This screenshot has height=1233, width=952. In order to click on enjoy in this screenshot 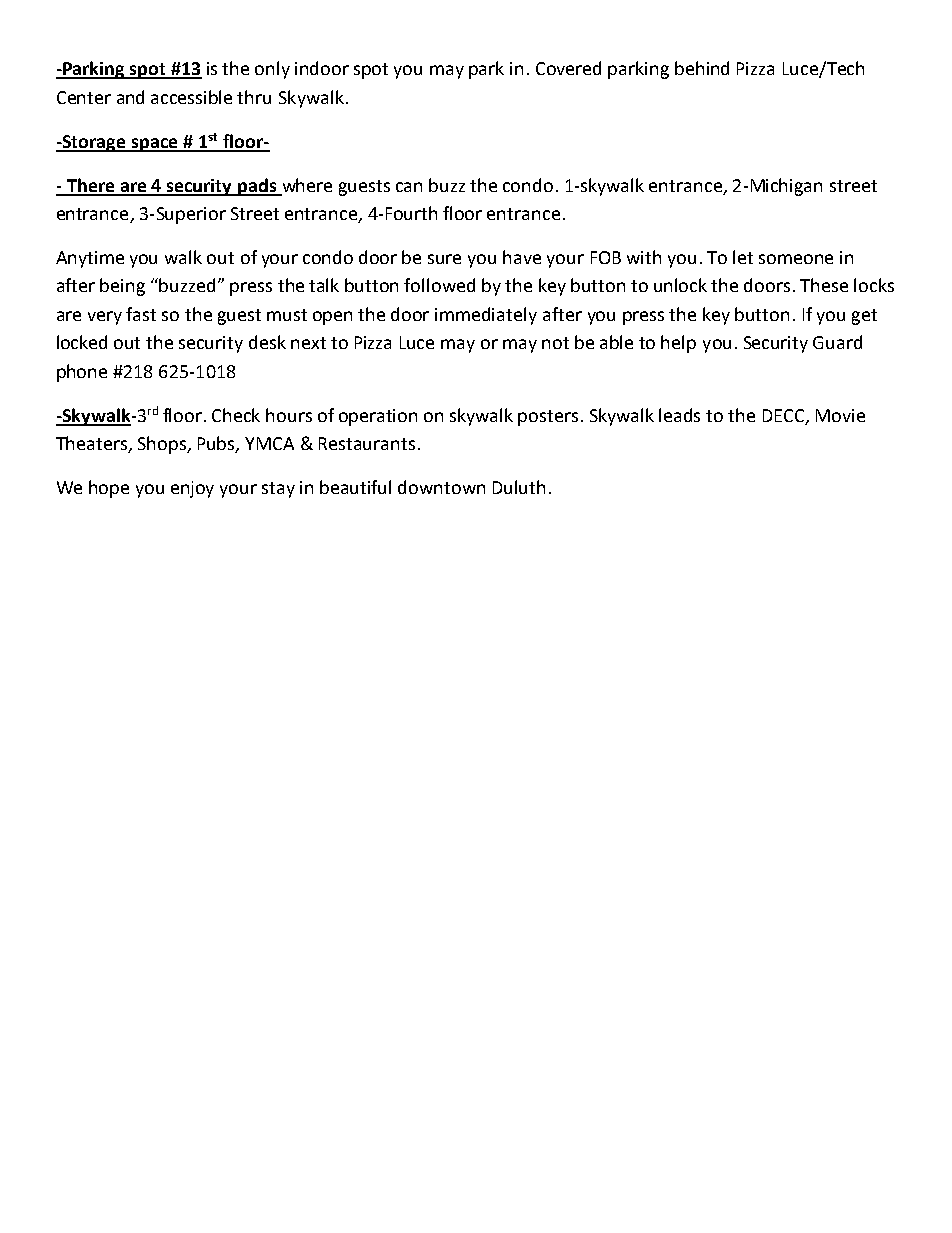, I will do `click(192, 489)`.
